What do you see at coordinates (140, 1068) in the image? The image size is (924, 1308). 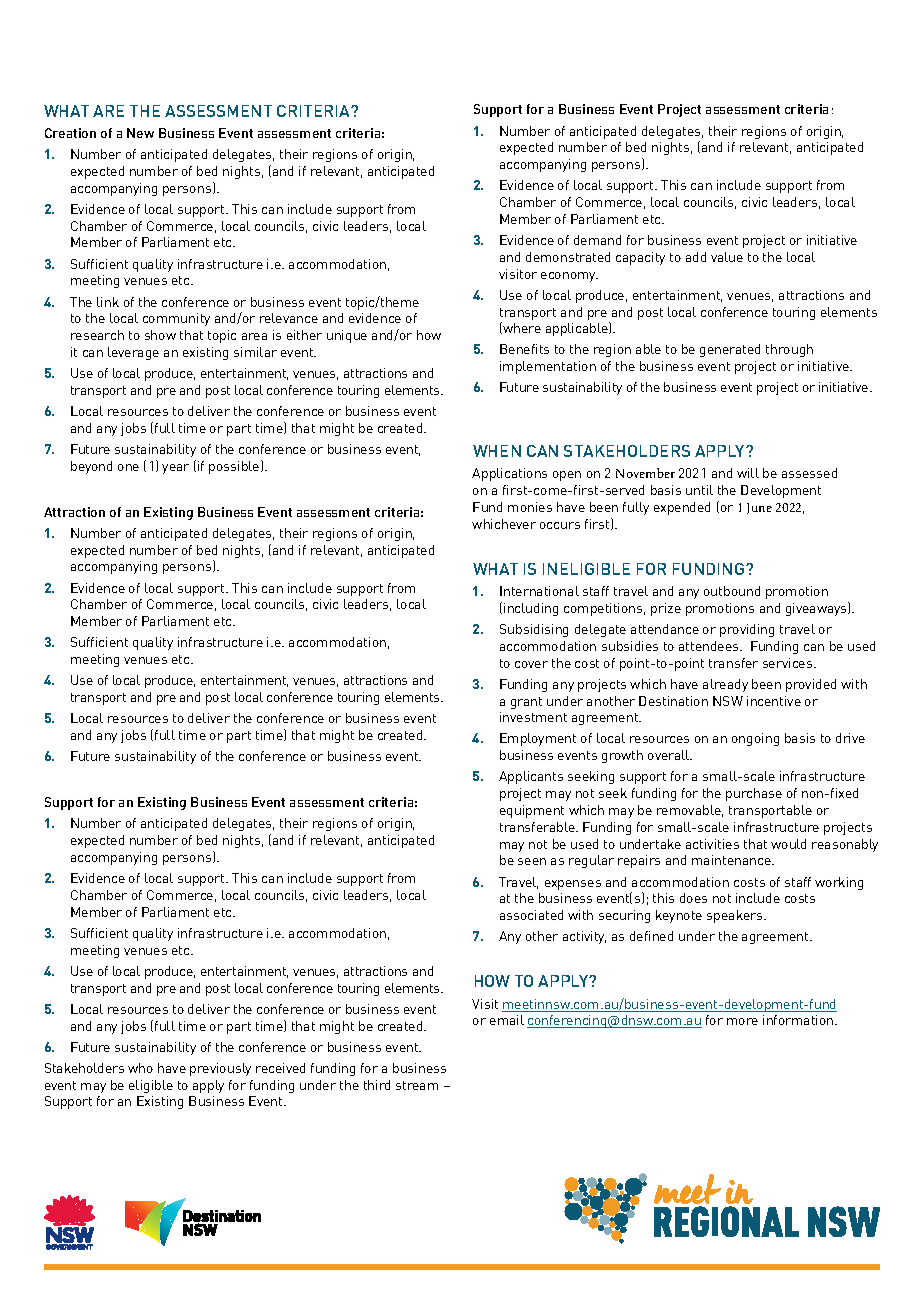 I see `who` at bounding box center [140, 1068].
